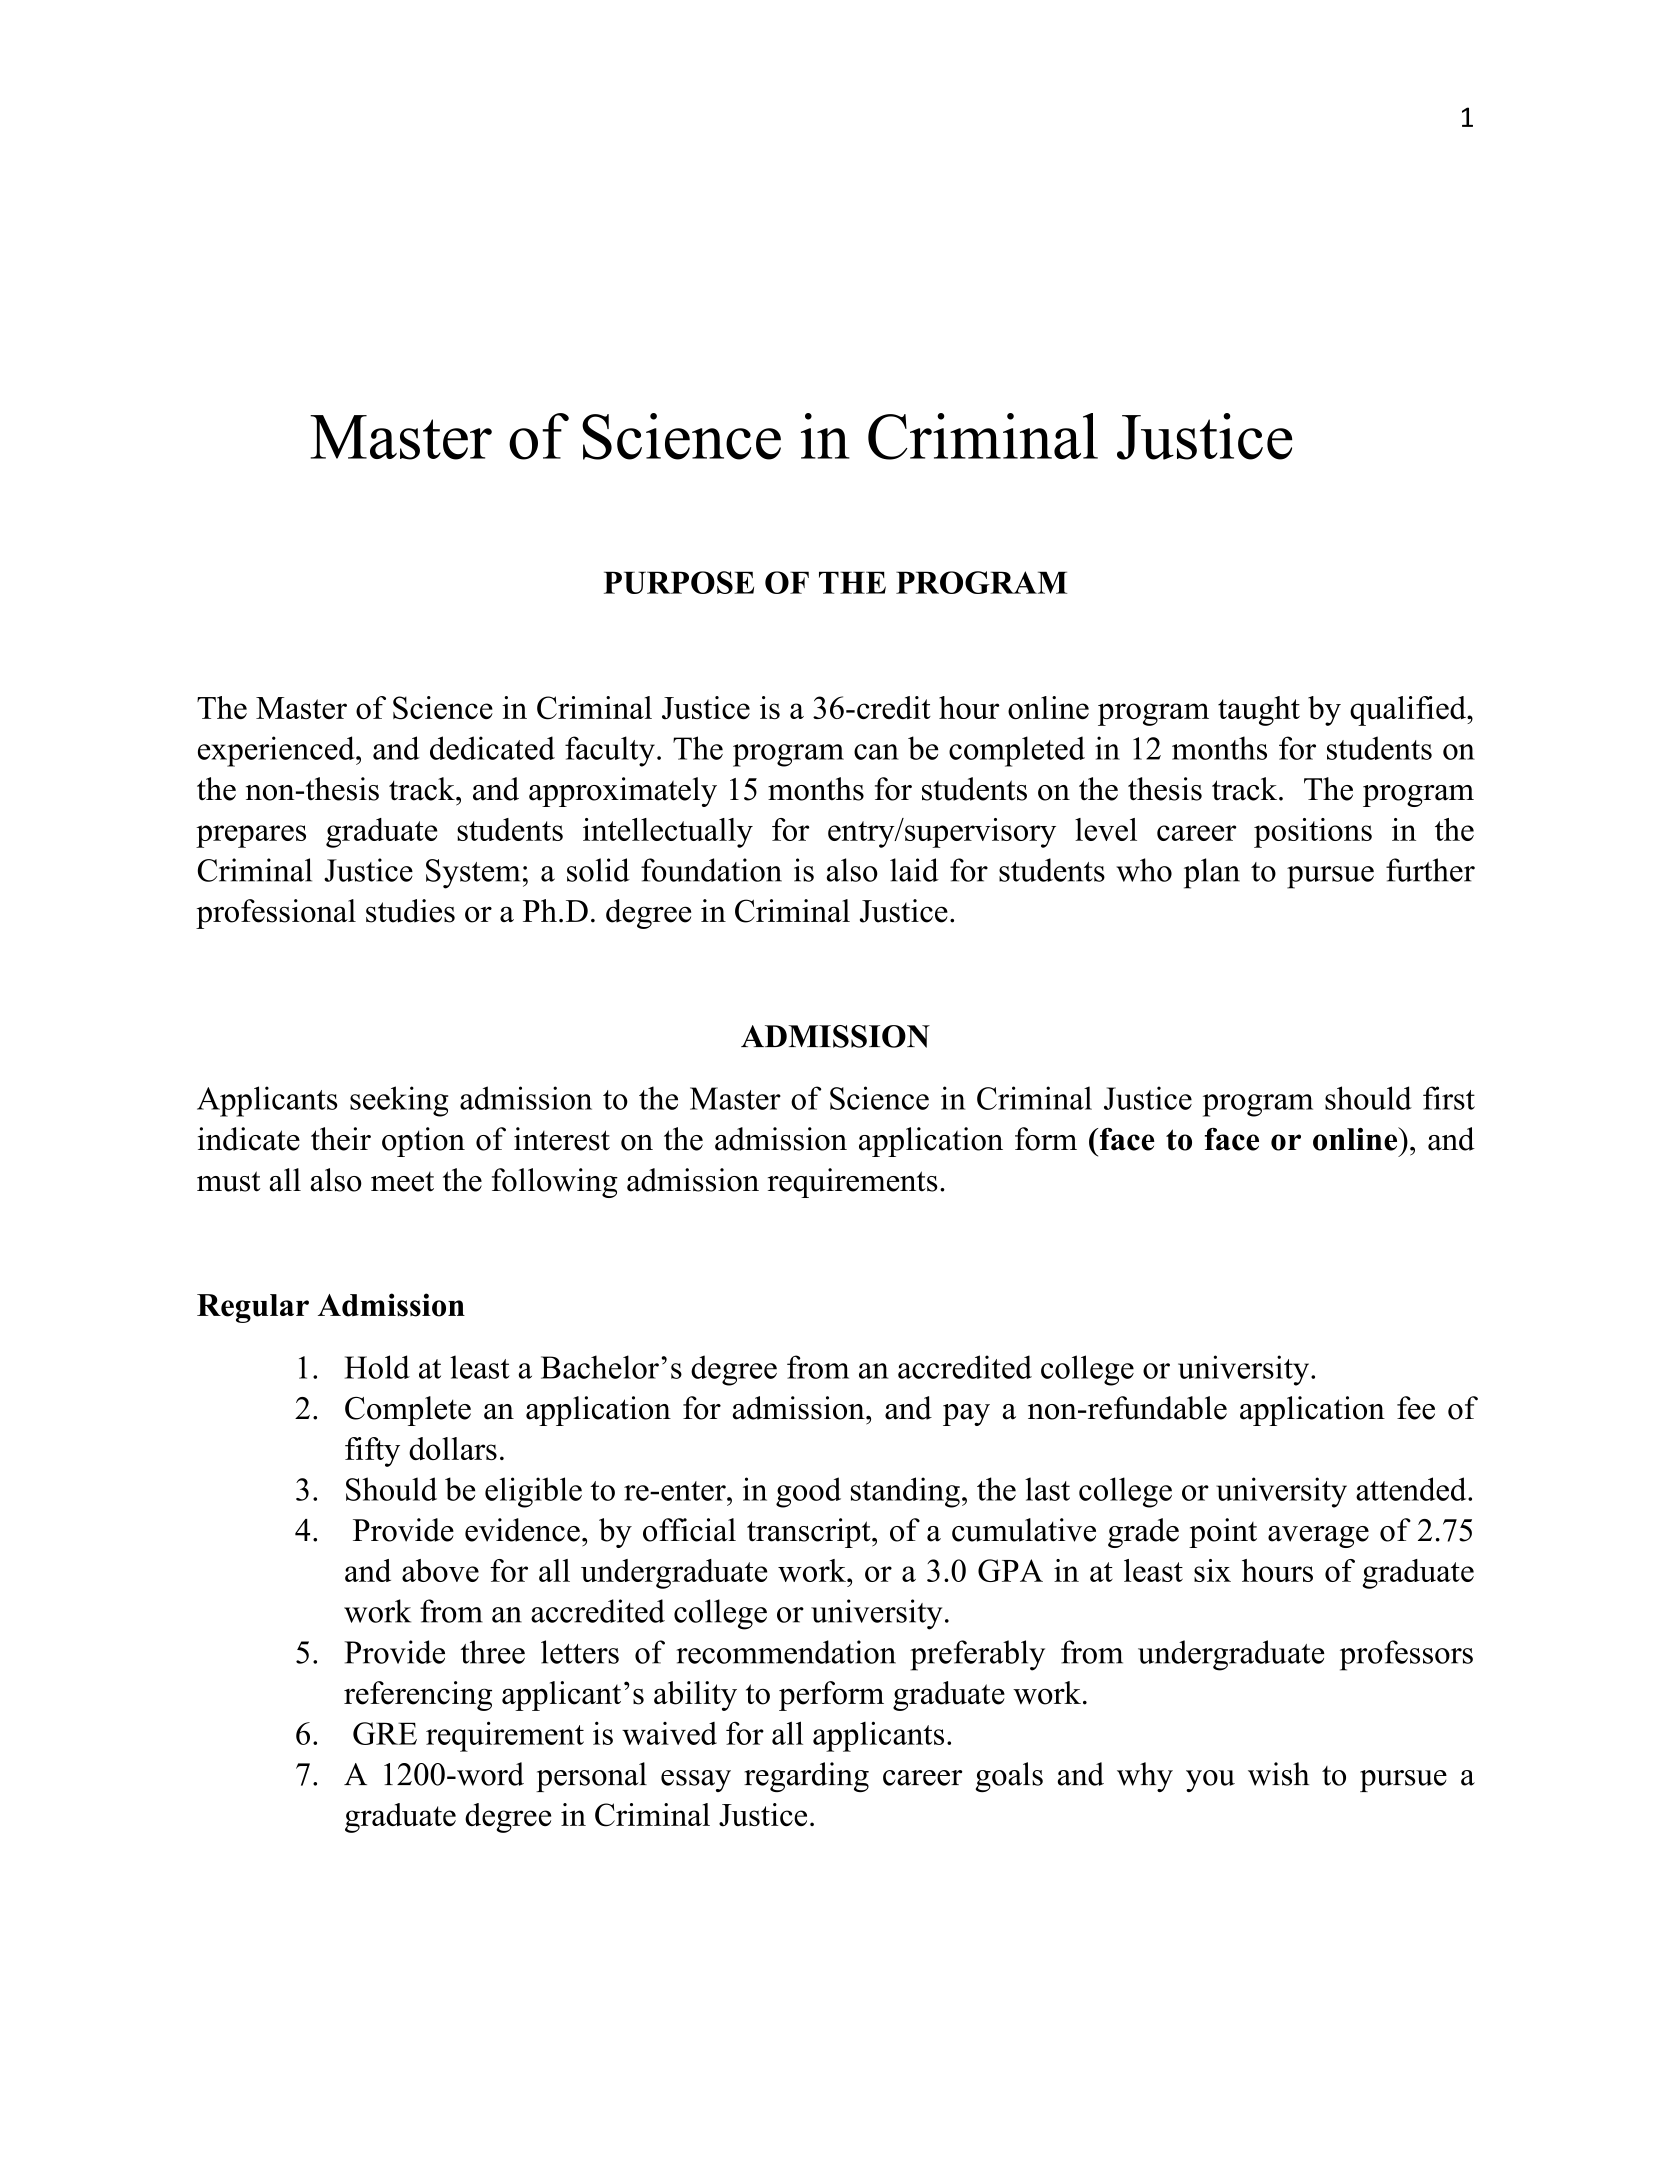 The width and height of the image is (1671, 2163). What do you see at coordinates (679, 582) in the image?
I see `PURPOSE` at bounding box center [679, 582].
